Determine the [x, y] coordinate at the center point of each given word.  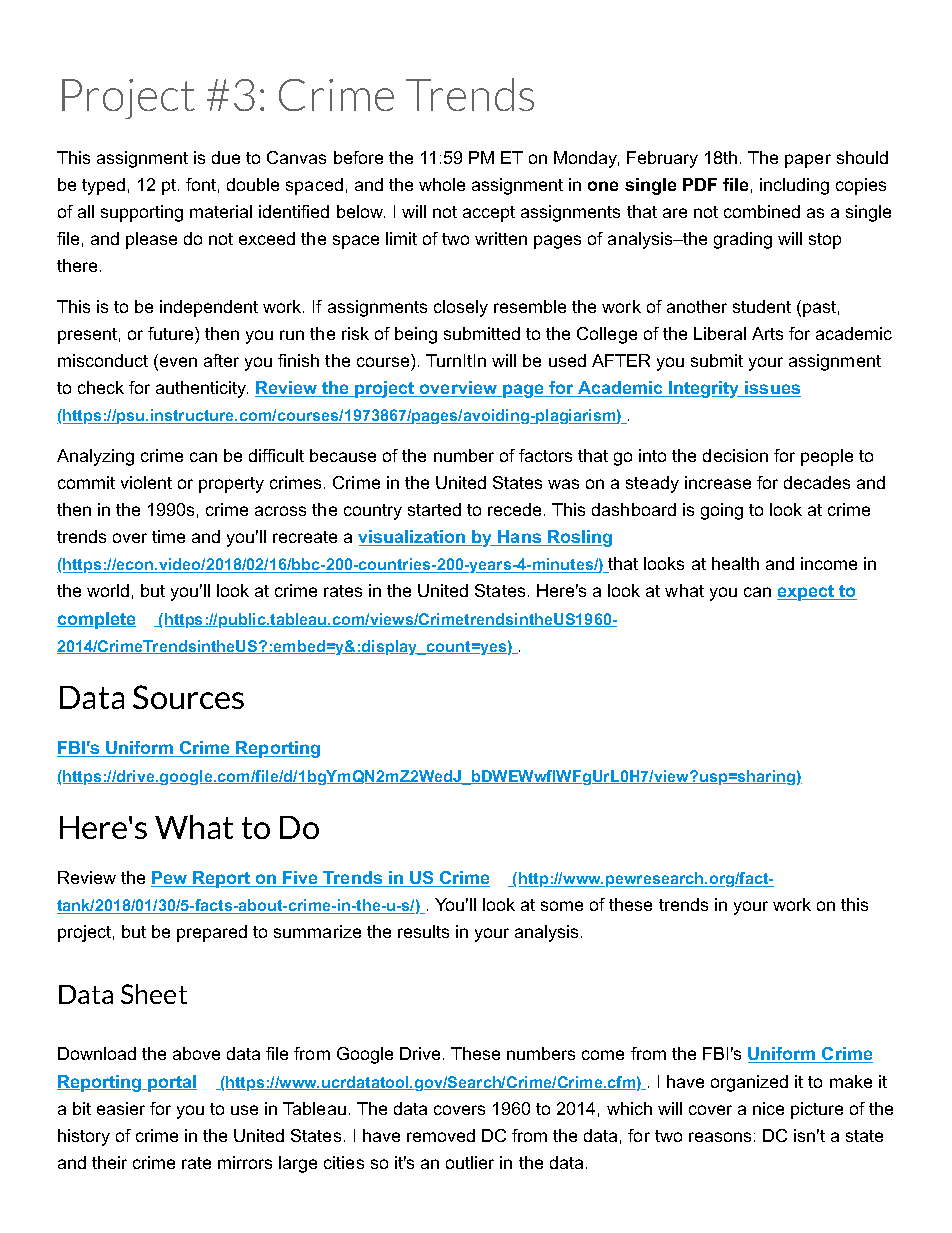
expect [807, 593]
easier [121, 1108]
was [563, 484]
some [562, 906]
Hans [520, 538]
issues [772, 389]
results [423, 931]
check [101, 387]
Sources [188, 697]
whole [442, 184]
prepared [212, 933]
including [794, 186]
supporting [142, 213]
